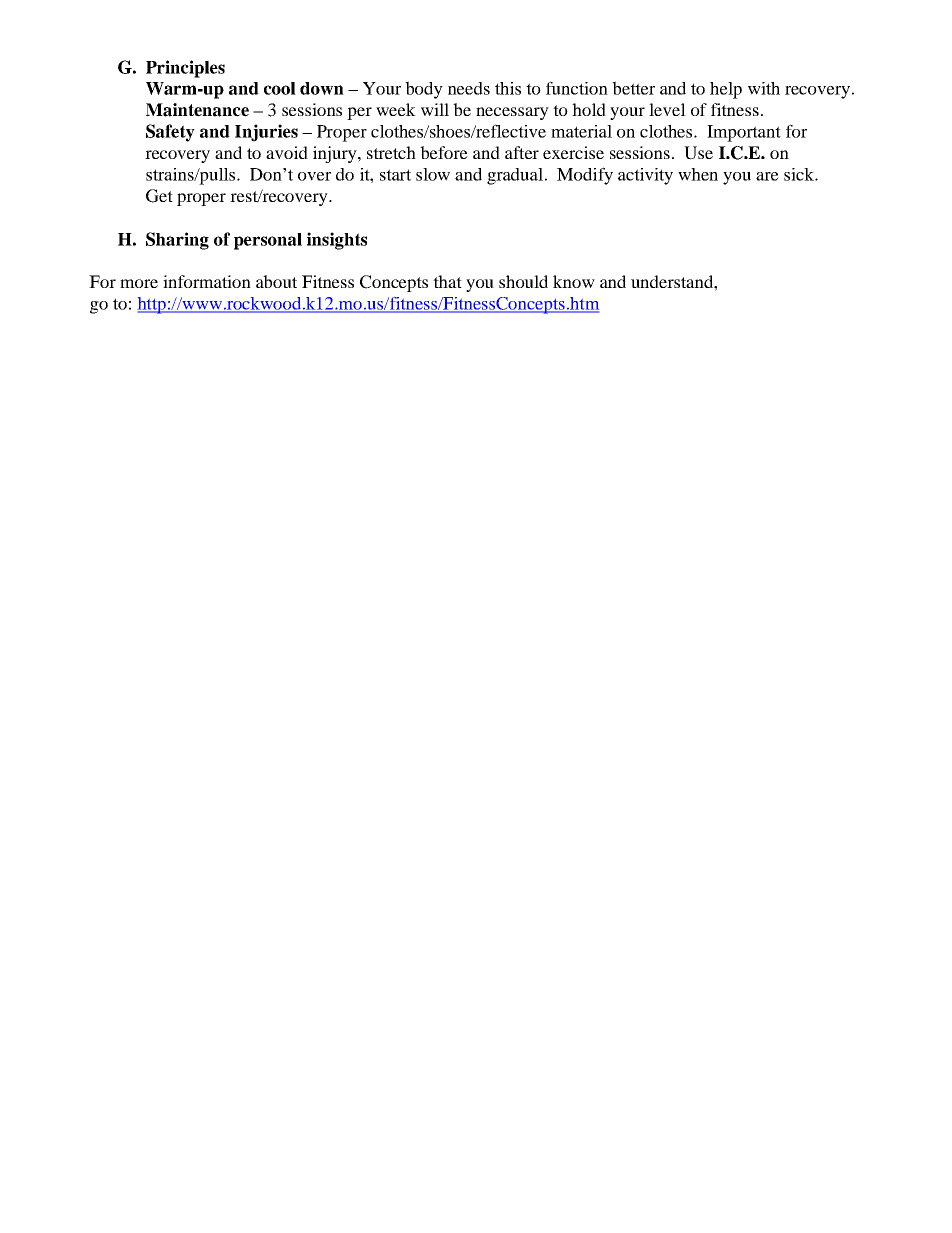 The height and width of the document is (1233, 952). What do you see at coordinates (469, 88) in the document?
I see `needs` at bounding box center [469, 88].
